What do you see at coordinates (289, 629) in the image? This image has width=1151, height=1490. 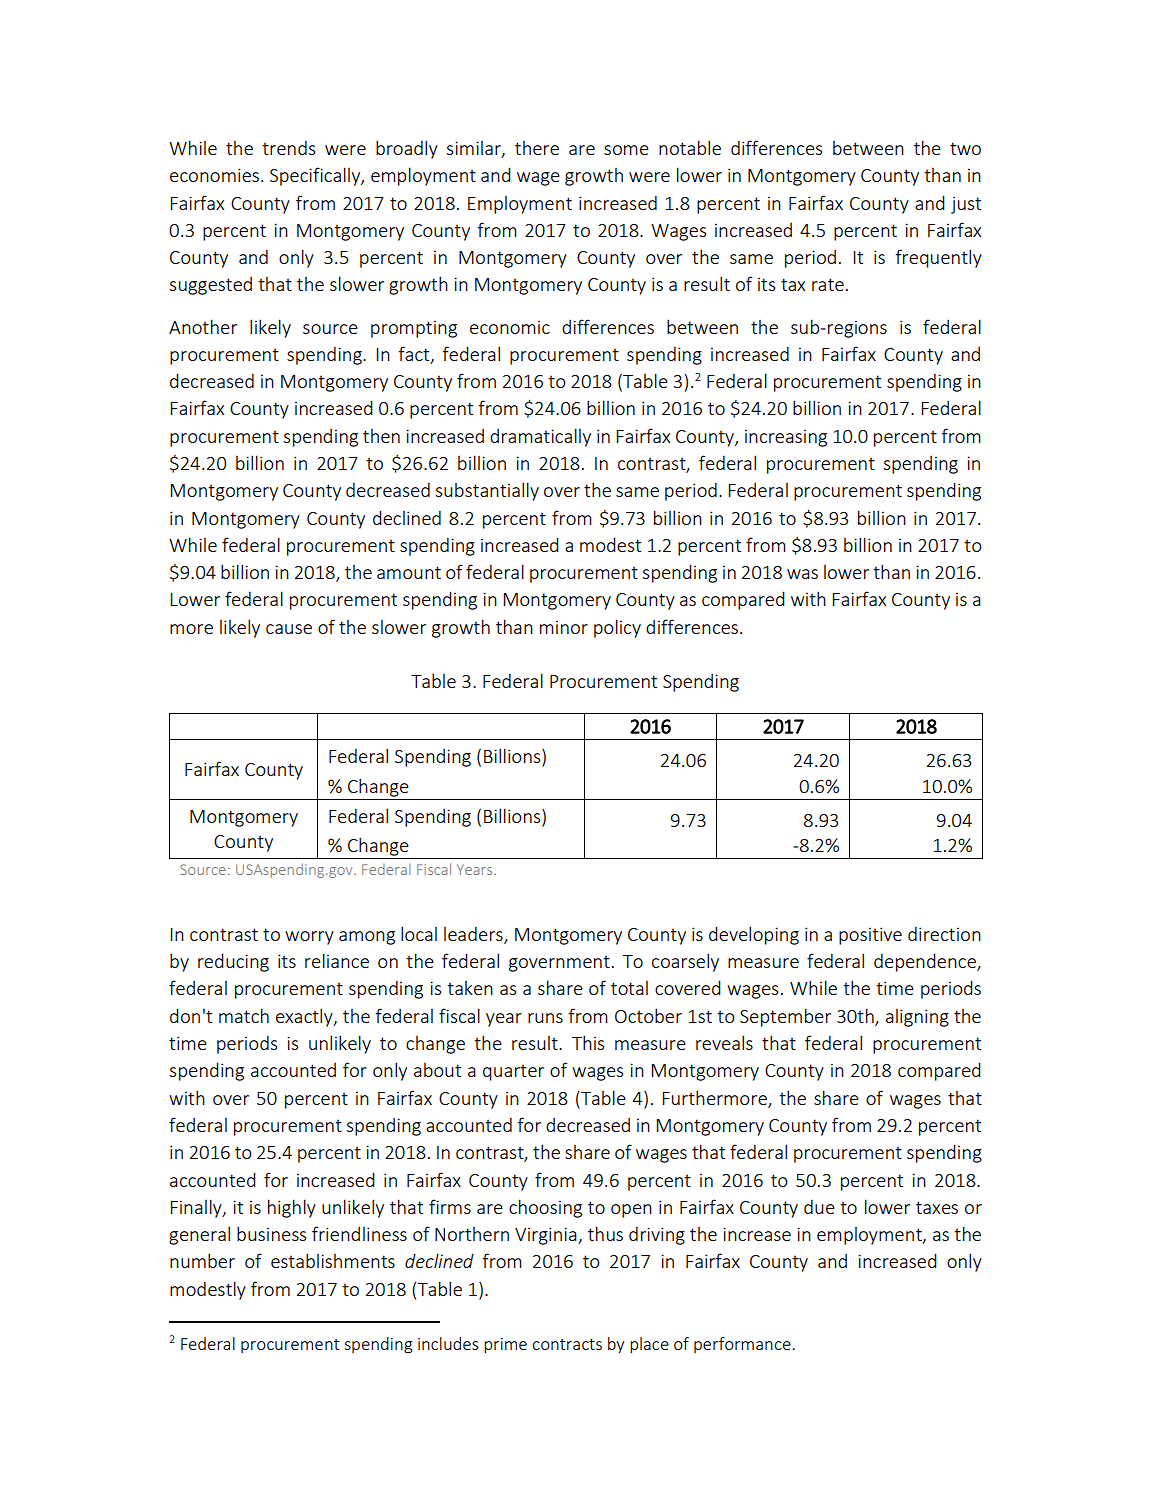 I see `cause` at bounding box center [289, 629].
